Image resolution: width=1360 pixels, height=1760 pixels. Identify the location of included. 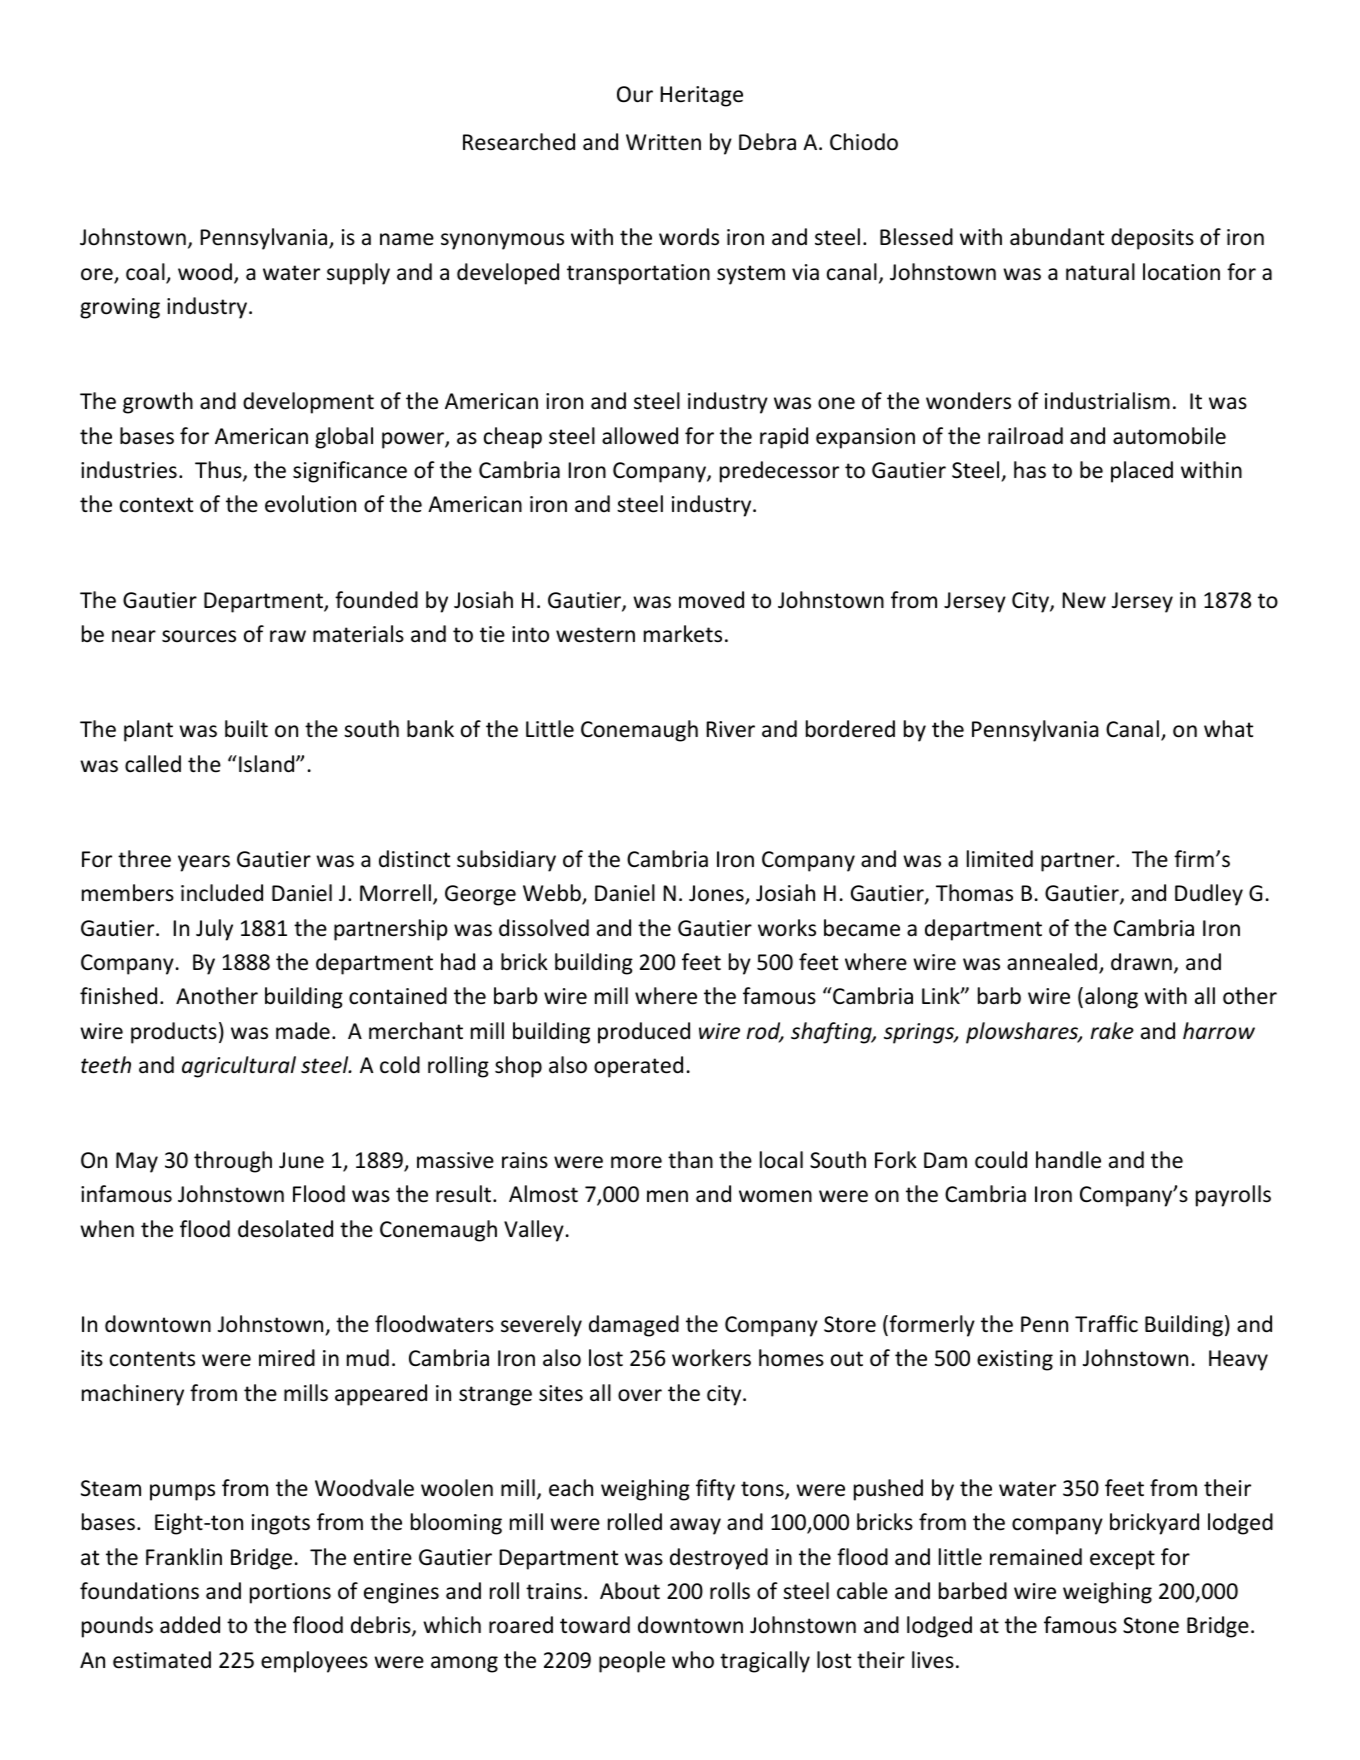
(222, 893).
